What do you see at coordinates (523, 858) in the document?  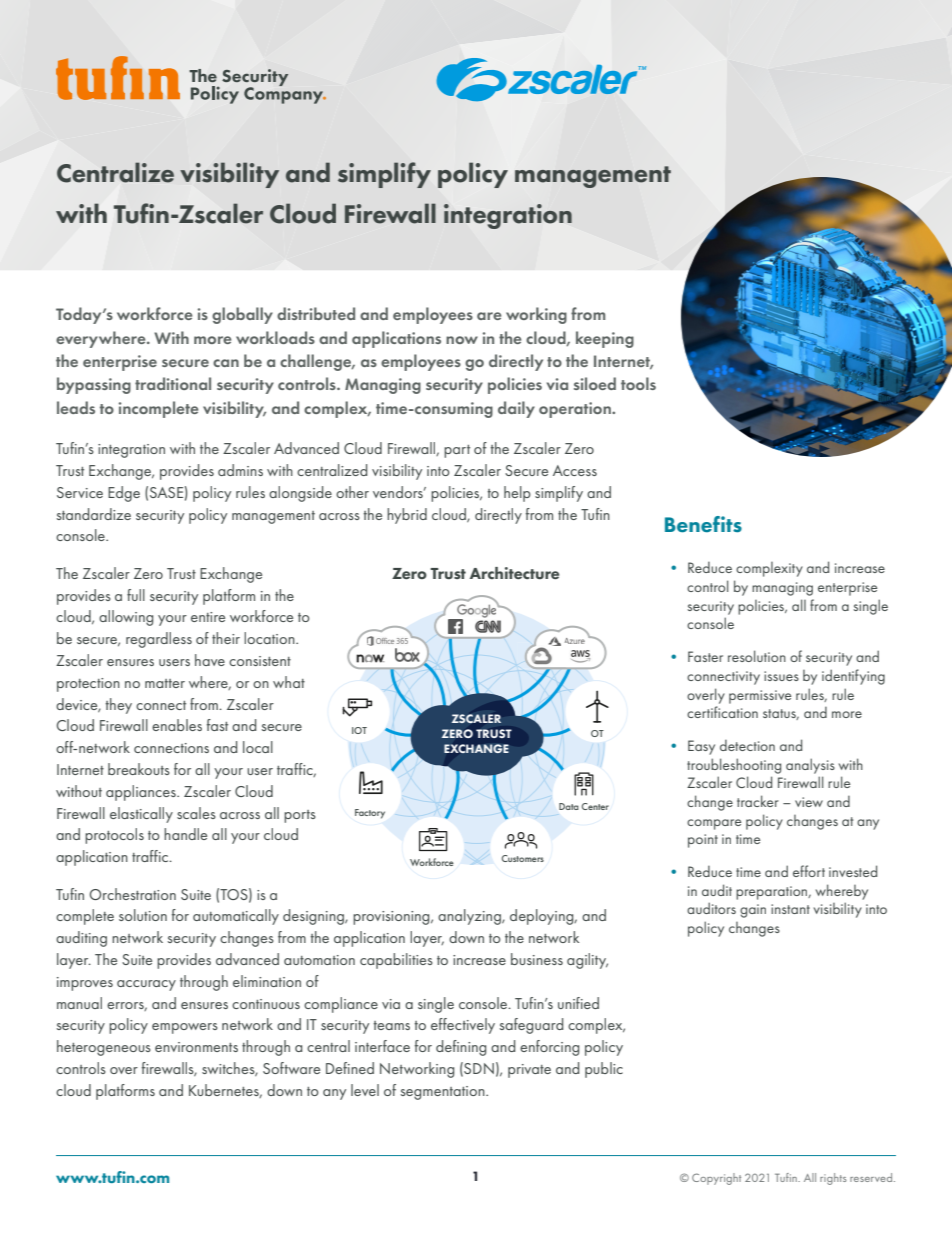 I see `Customers` at bounding box center [523, 858].
